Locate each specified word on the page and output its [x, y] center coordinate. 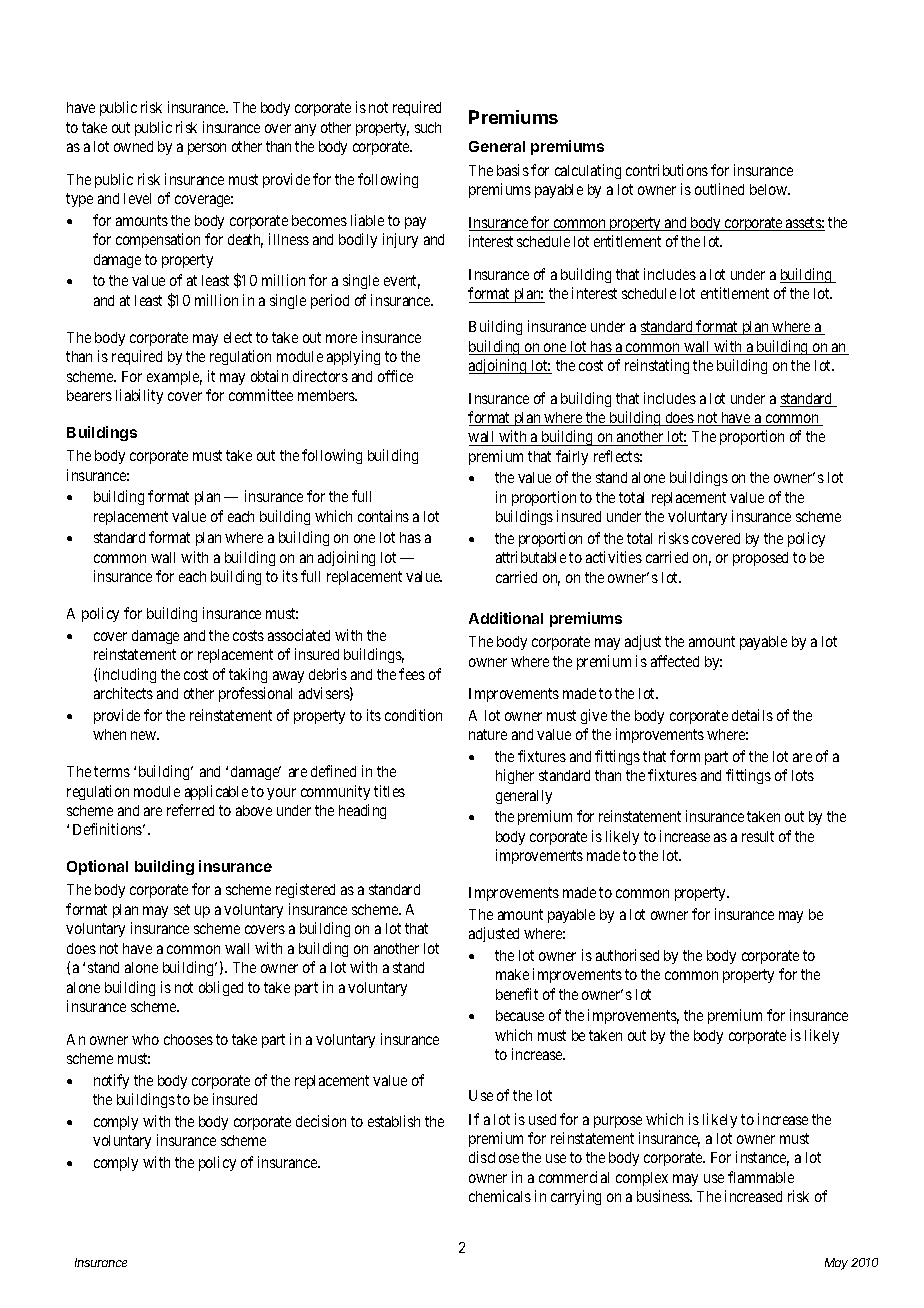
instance [762, 1158]
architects [123, 693]
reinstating [657, 366]
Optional [97, 867]
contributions [667, 170]
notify [111, 1081]
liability [139, 396]
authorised [627, 955]
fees [412, 674]
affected [675, 661]
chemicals [500, 1196]
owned [133, 146]
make [512, 974]
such [428, 127]
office [395, 376]
